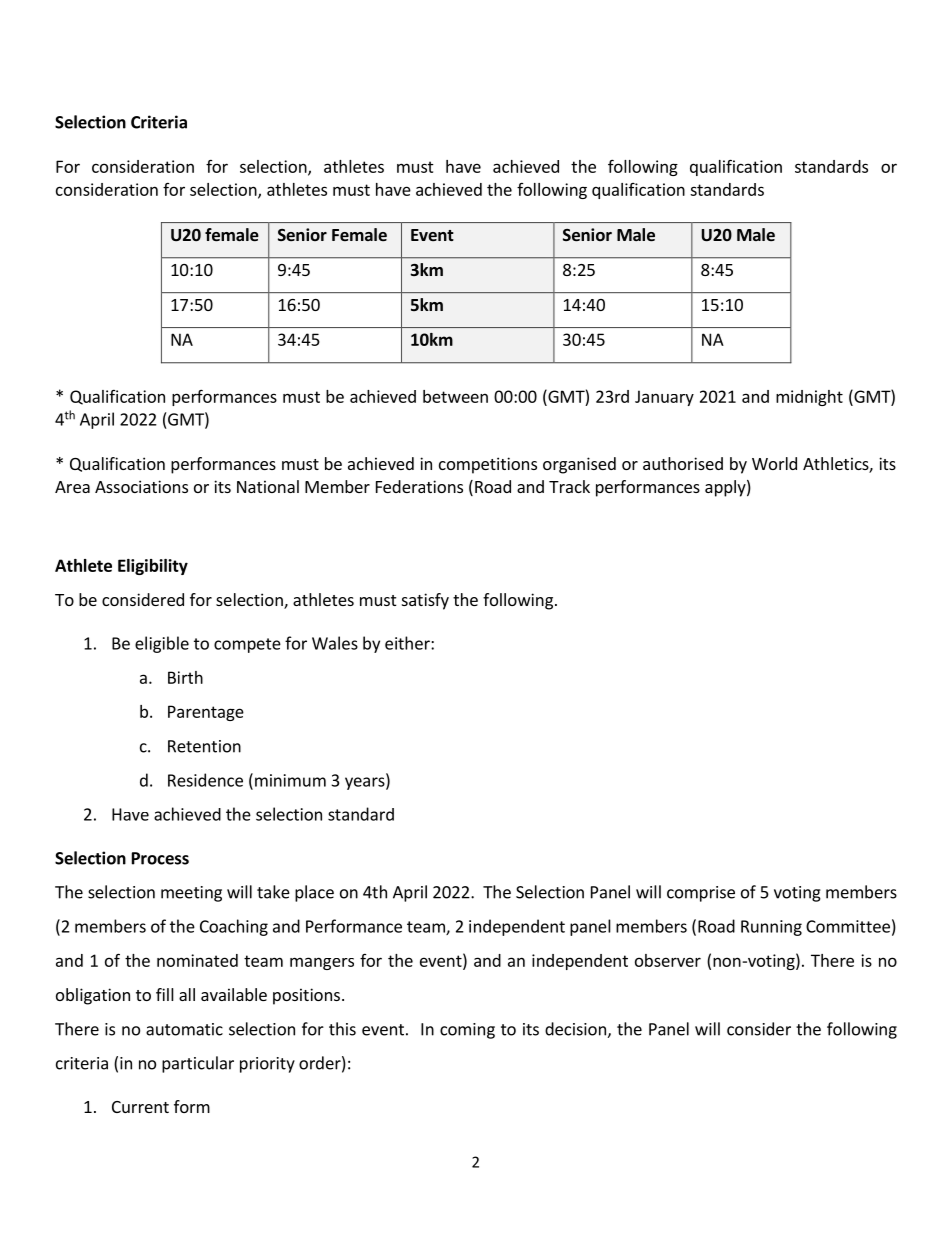 The height and width of the screenshot is (1233, 952). Describe the element at coordinates (701, 894) in the screenshot. I see `comprise` at that location.
